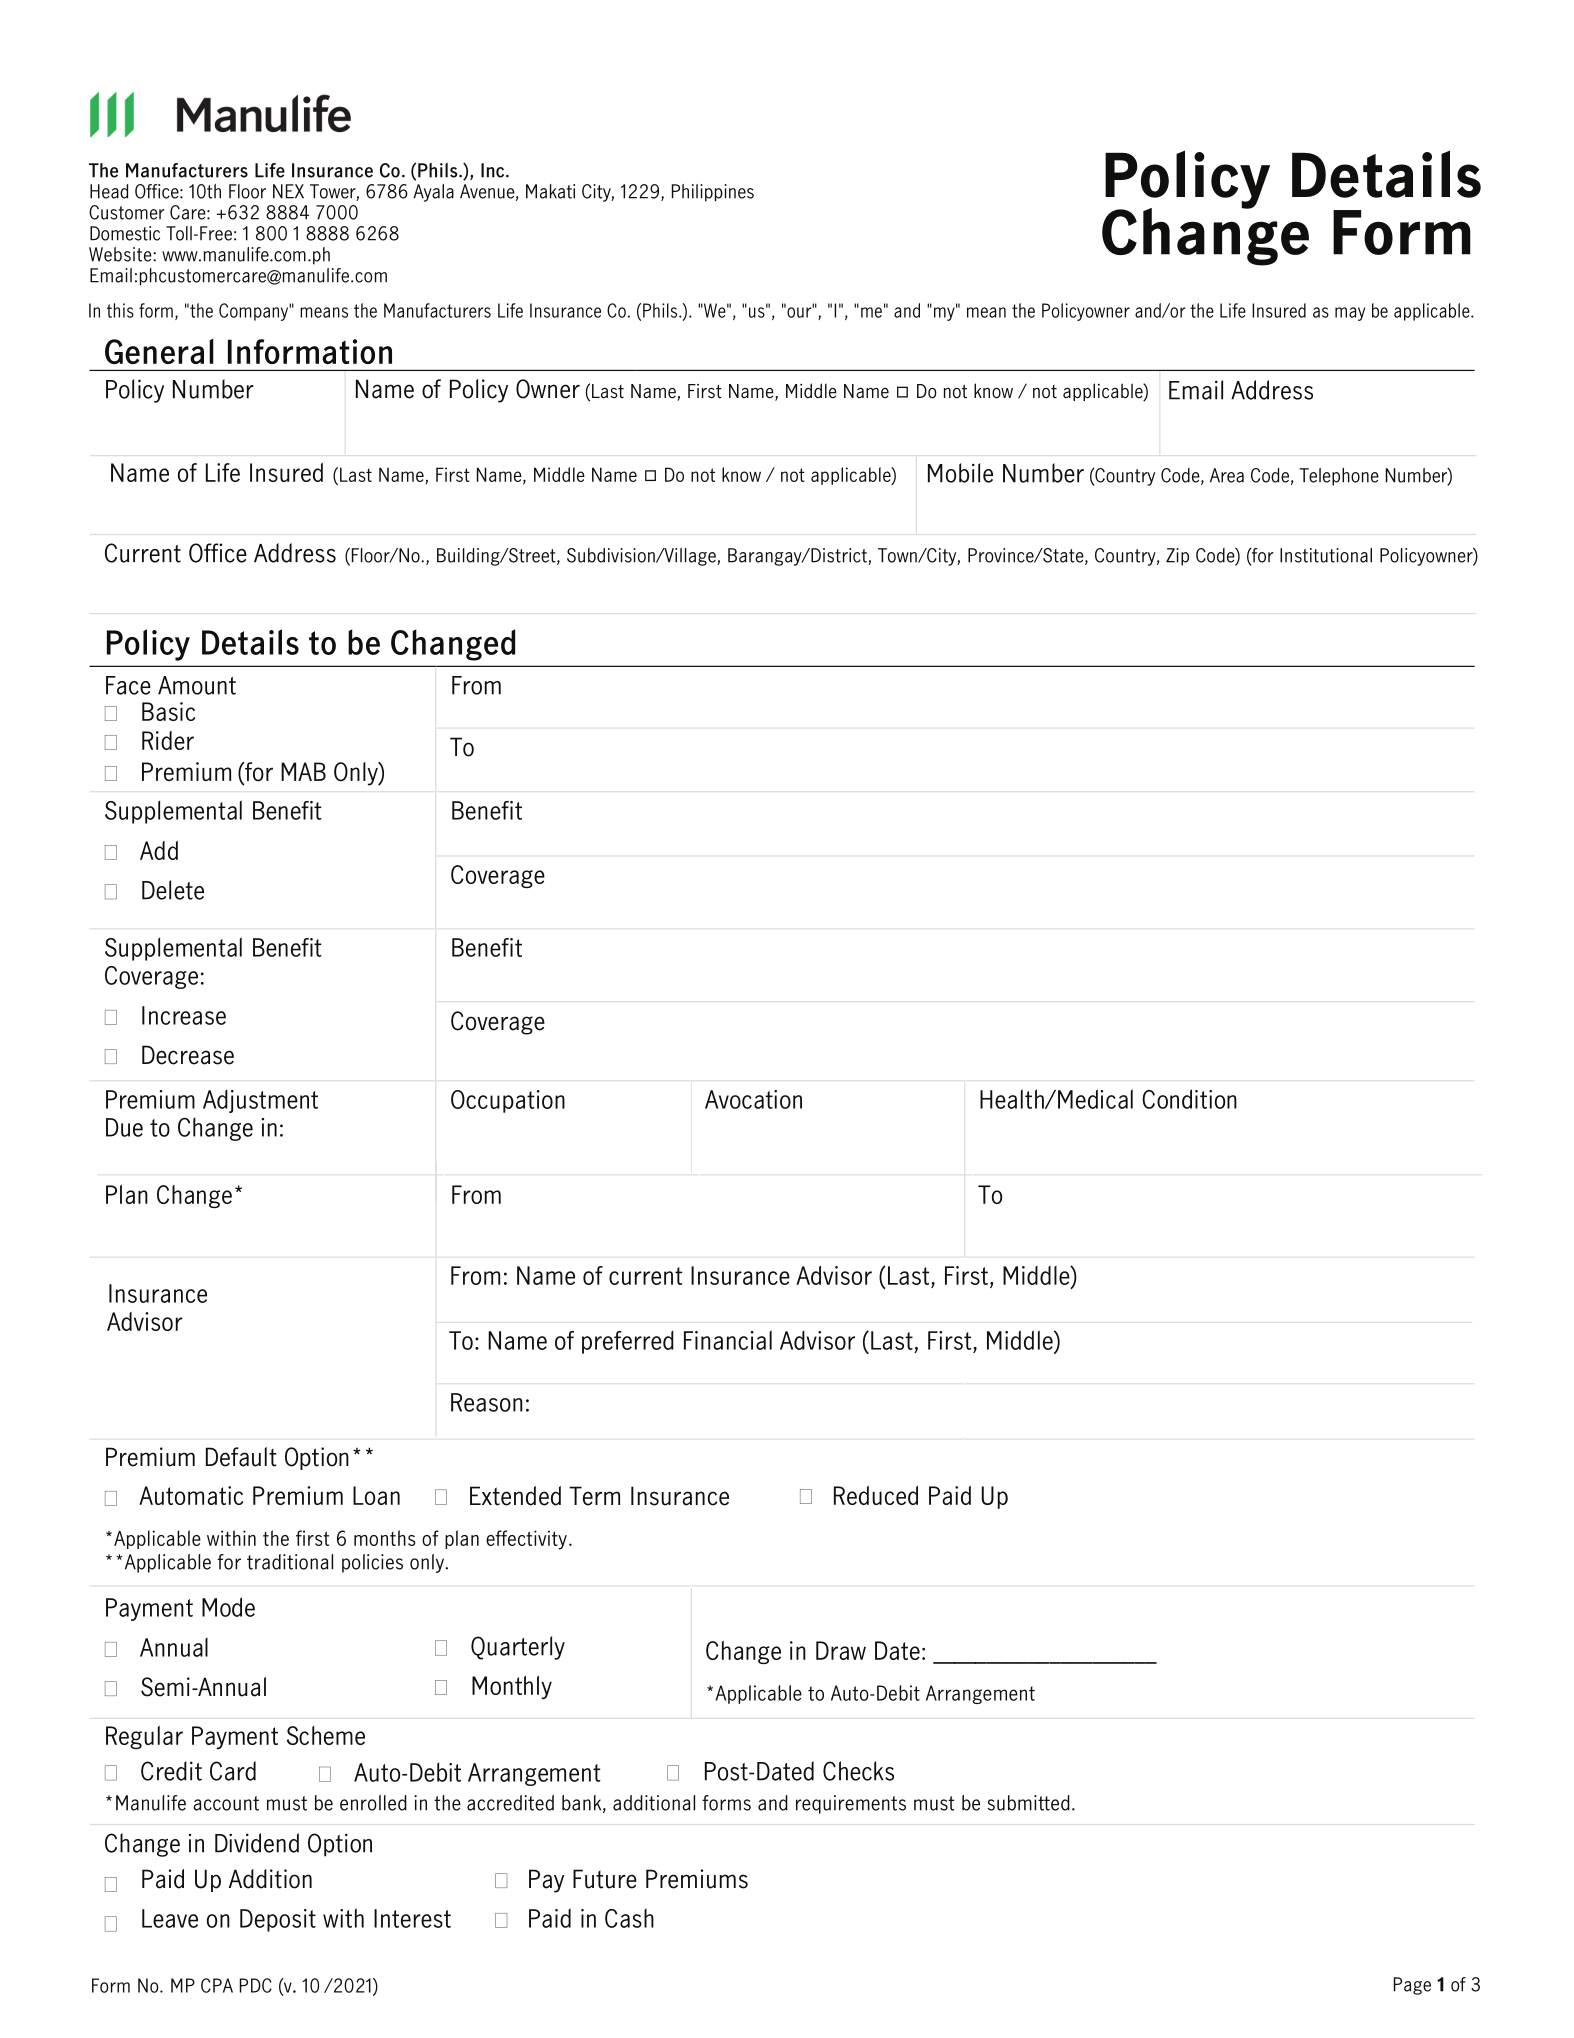 Image resolution: width=1574 pixels, height=2038 pixels. What do you see at coordinates (1189, 1099) in the screenshot?
I see `Condition` at bounding box center [1189, 1099].
